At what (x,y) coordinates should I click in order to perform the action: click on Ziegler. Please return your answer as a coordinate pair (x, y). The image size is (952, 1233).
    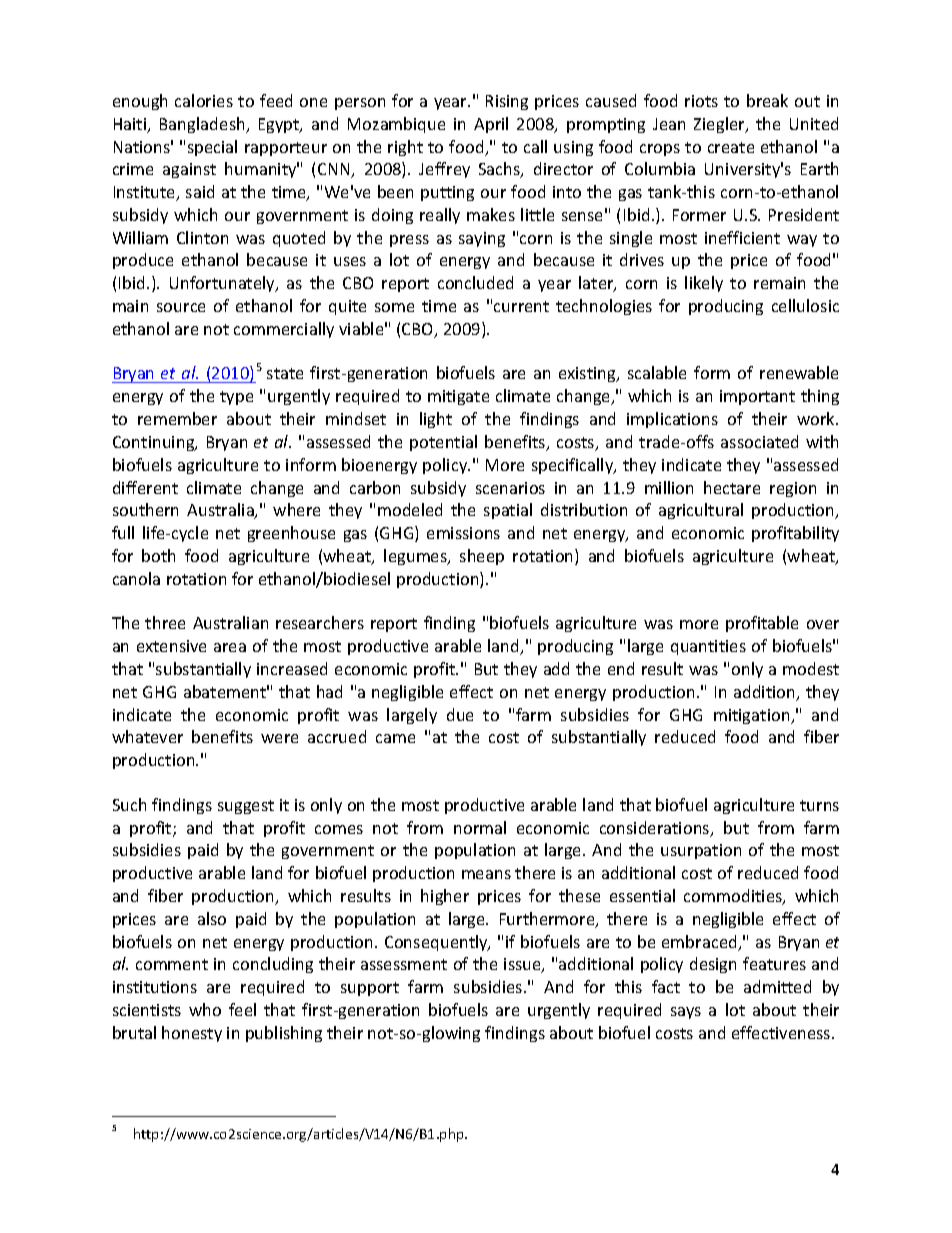
    Looking at the image, I should click on (720, 125).
